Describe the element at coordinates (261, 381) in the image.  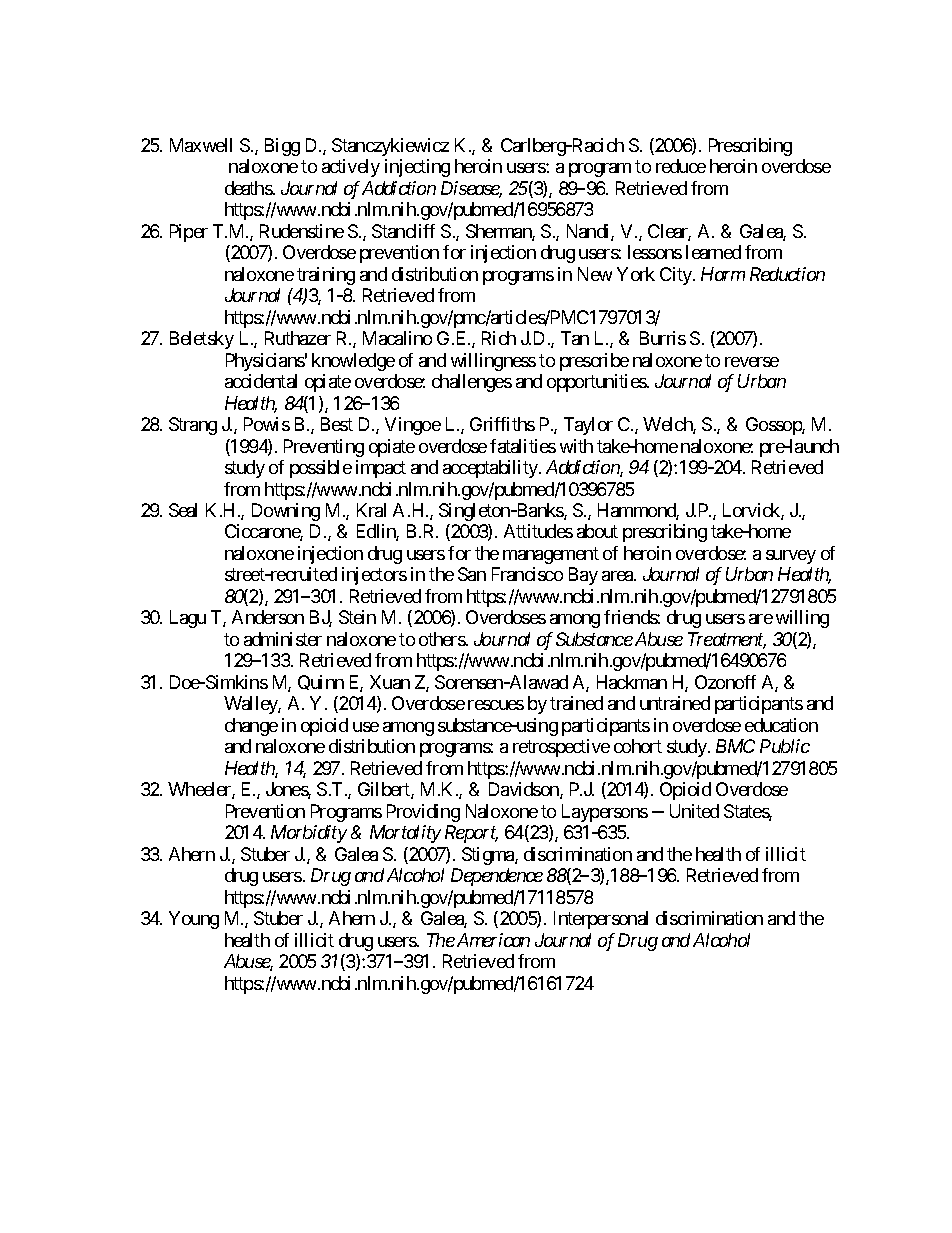
I see `accidental` at that location.
